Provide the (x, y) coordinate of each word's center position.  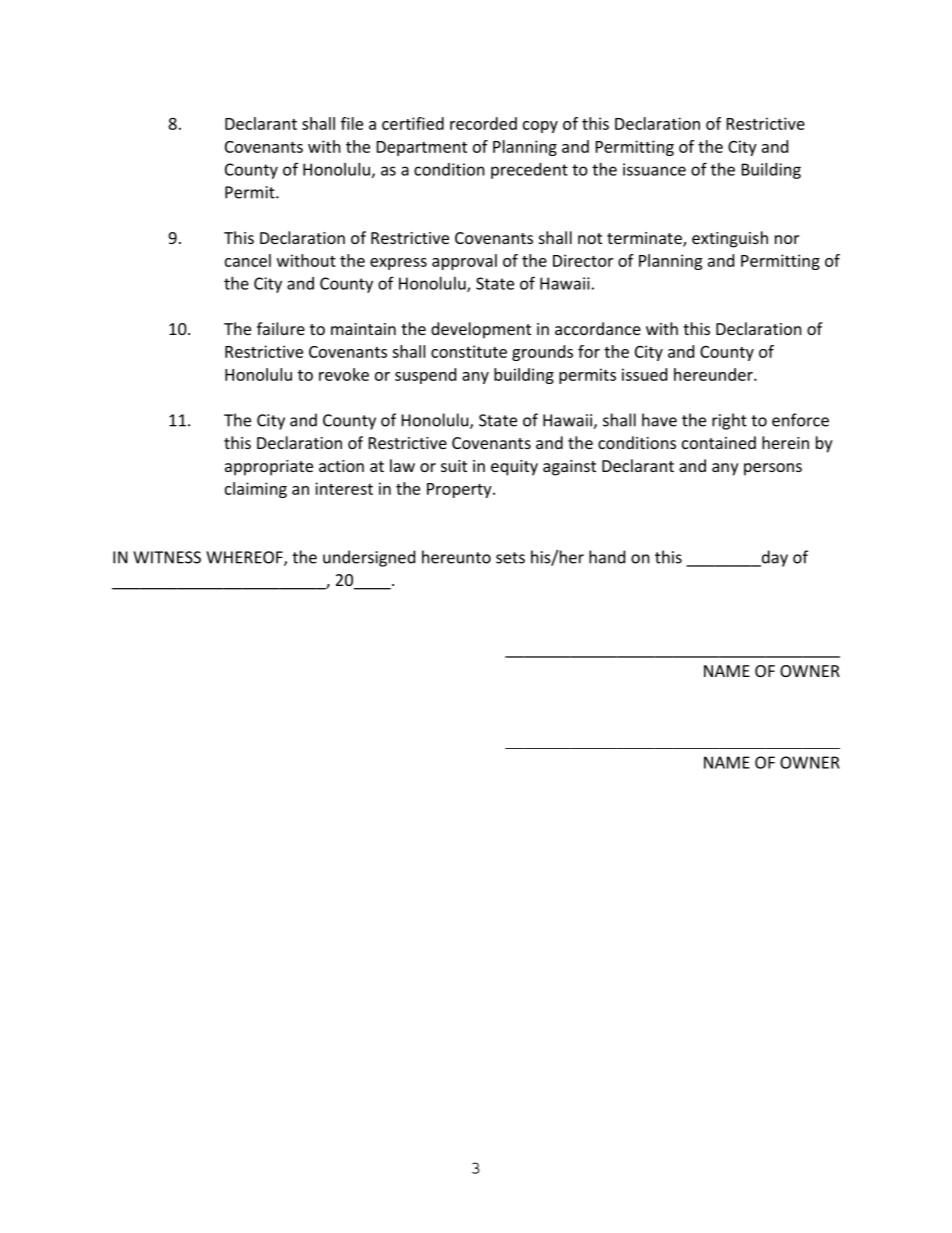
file (352, 123)
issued (644, 374)
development (481, 330)
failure (281, 328)
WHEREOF (245, 558)
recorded (483, 123)
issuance (654, 169)
